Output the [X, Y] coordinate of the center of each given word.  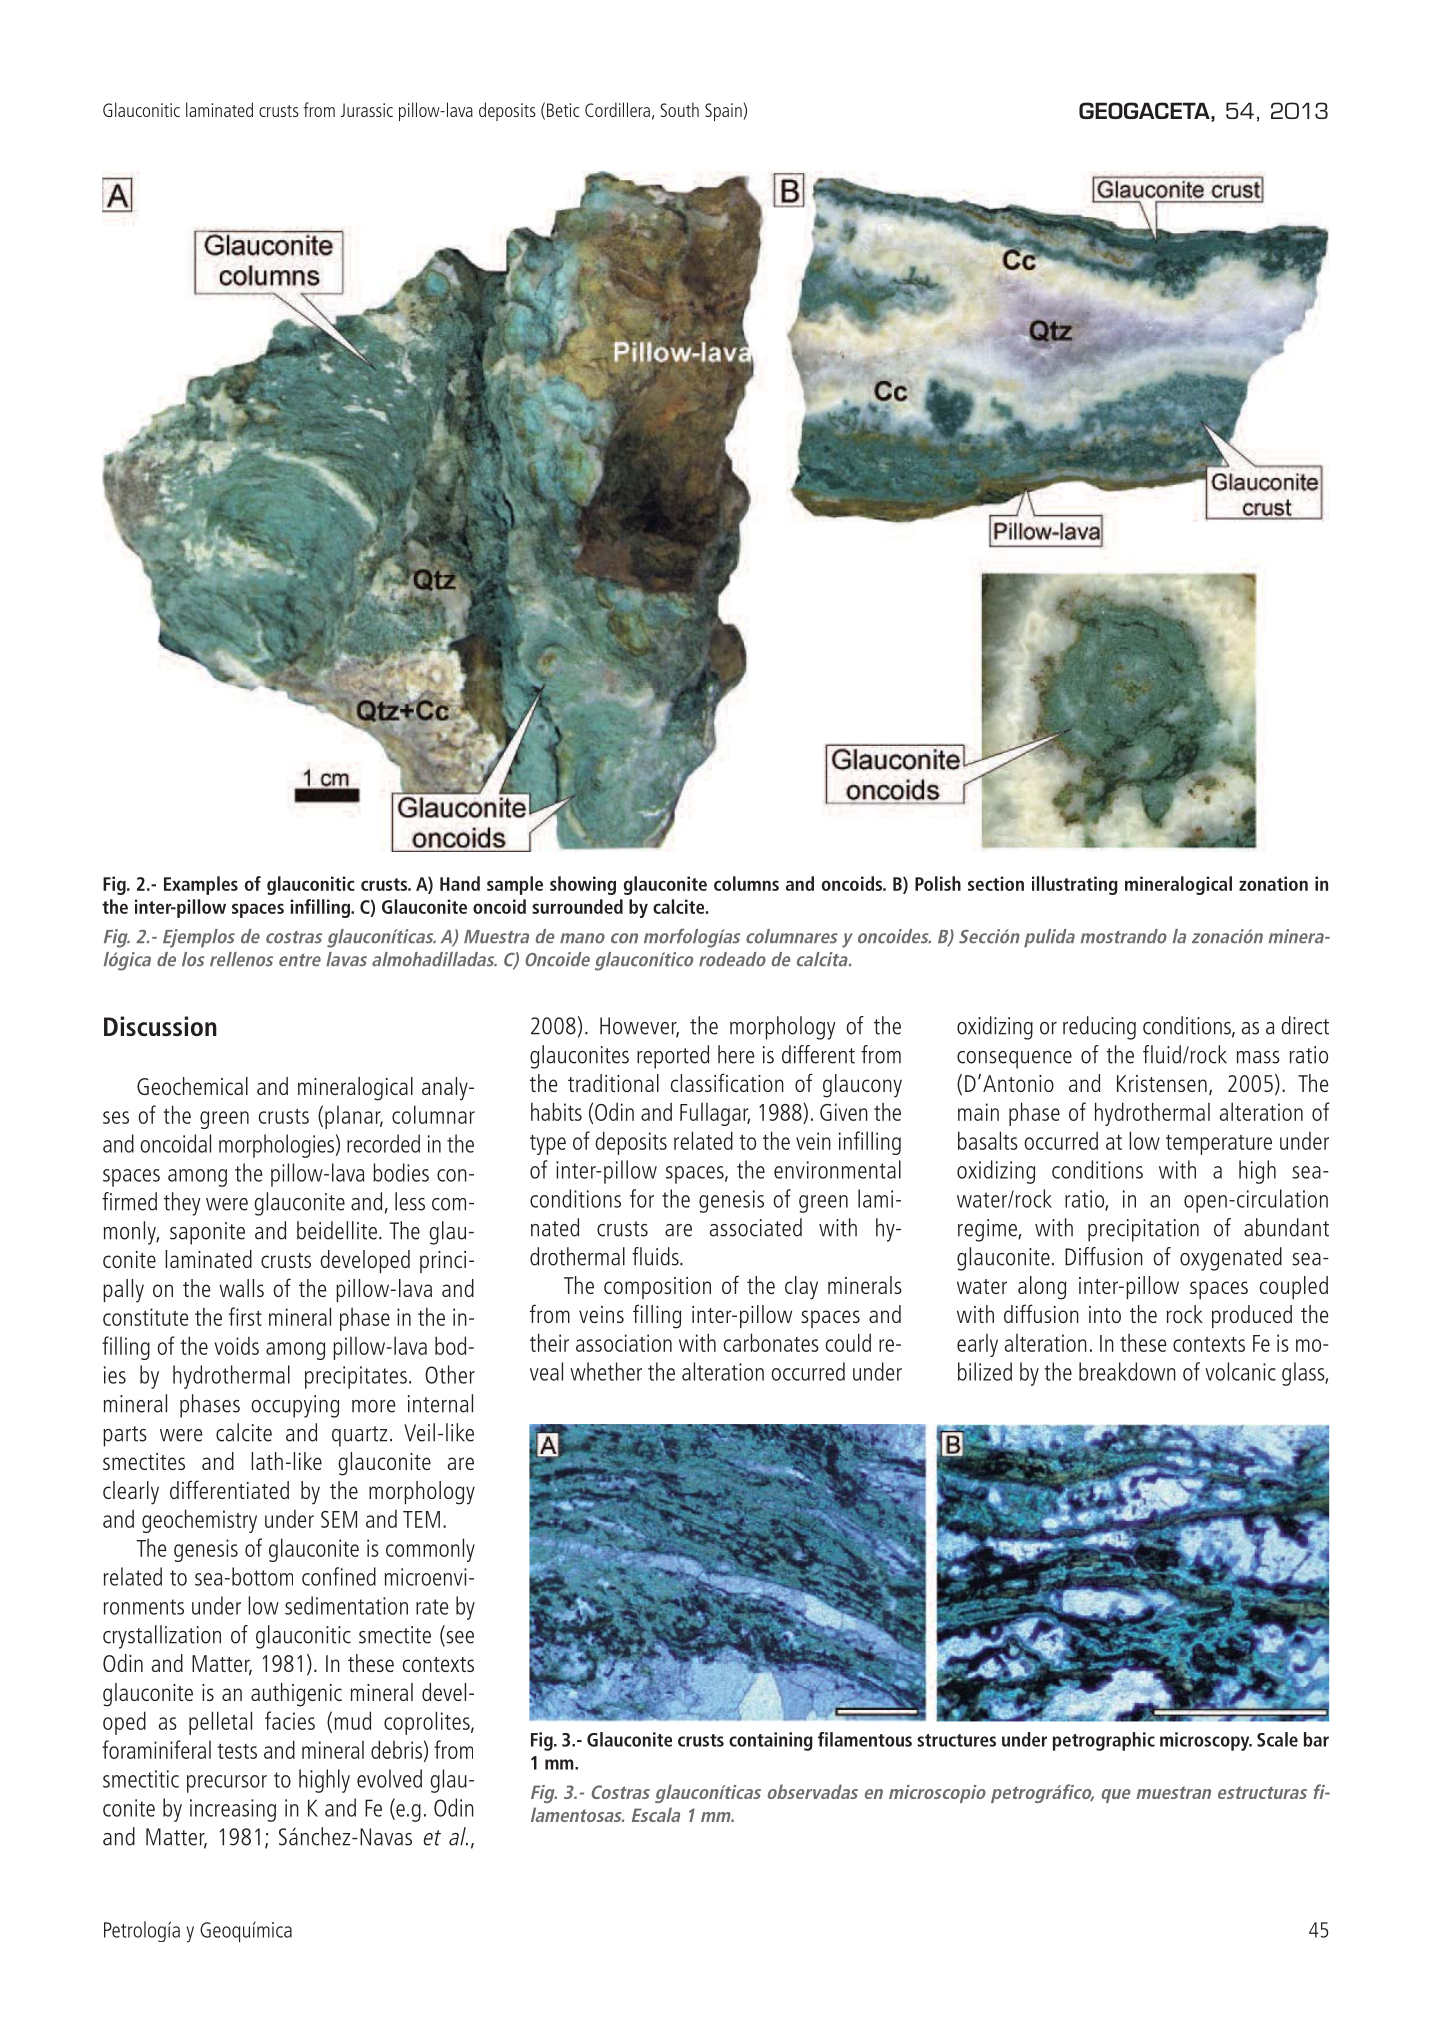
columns [746, 883]
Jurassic [367, 110]
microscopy [1206, 1741]
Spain [723, 112]
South [680, 109]
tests [237, 1751]
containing [771, 1741]
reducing [1099, 1028]
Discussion [160, 1026]
